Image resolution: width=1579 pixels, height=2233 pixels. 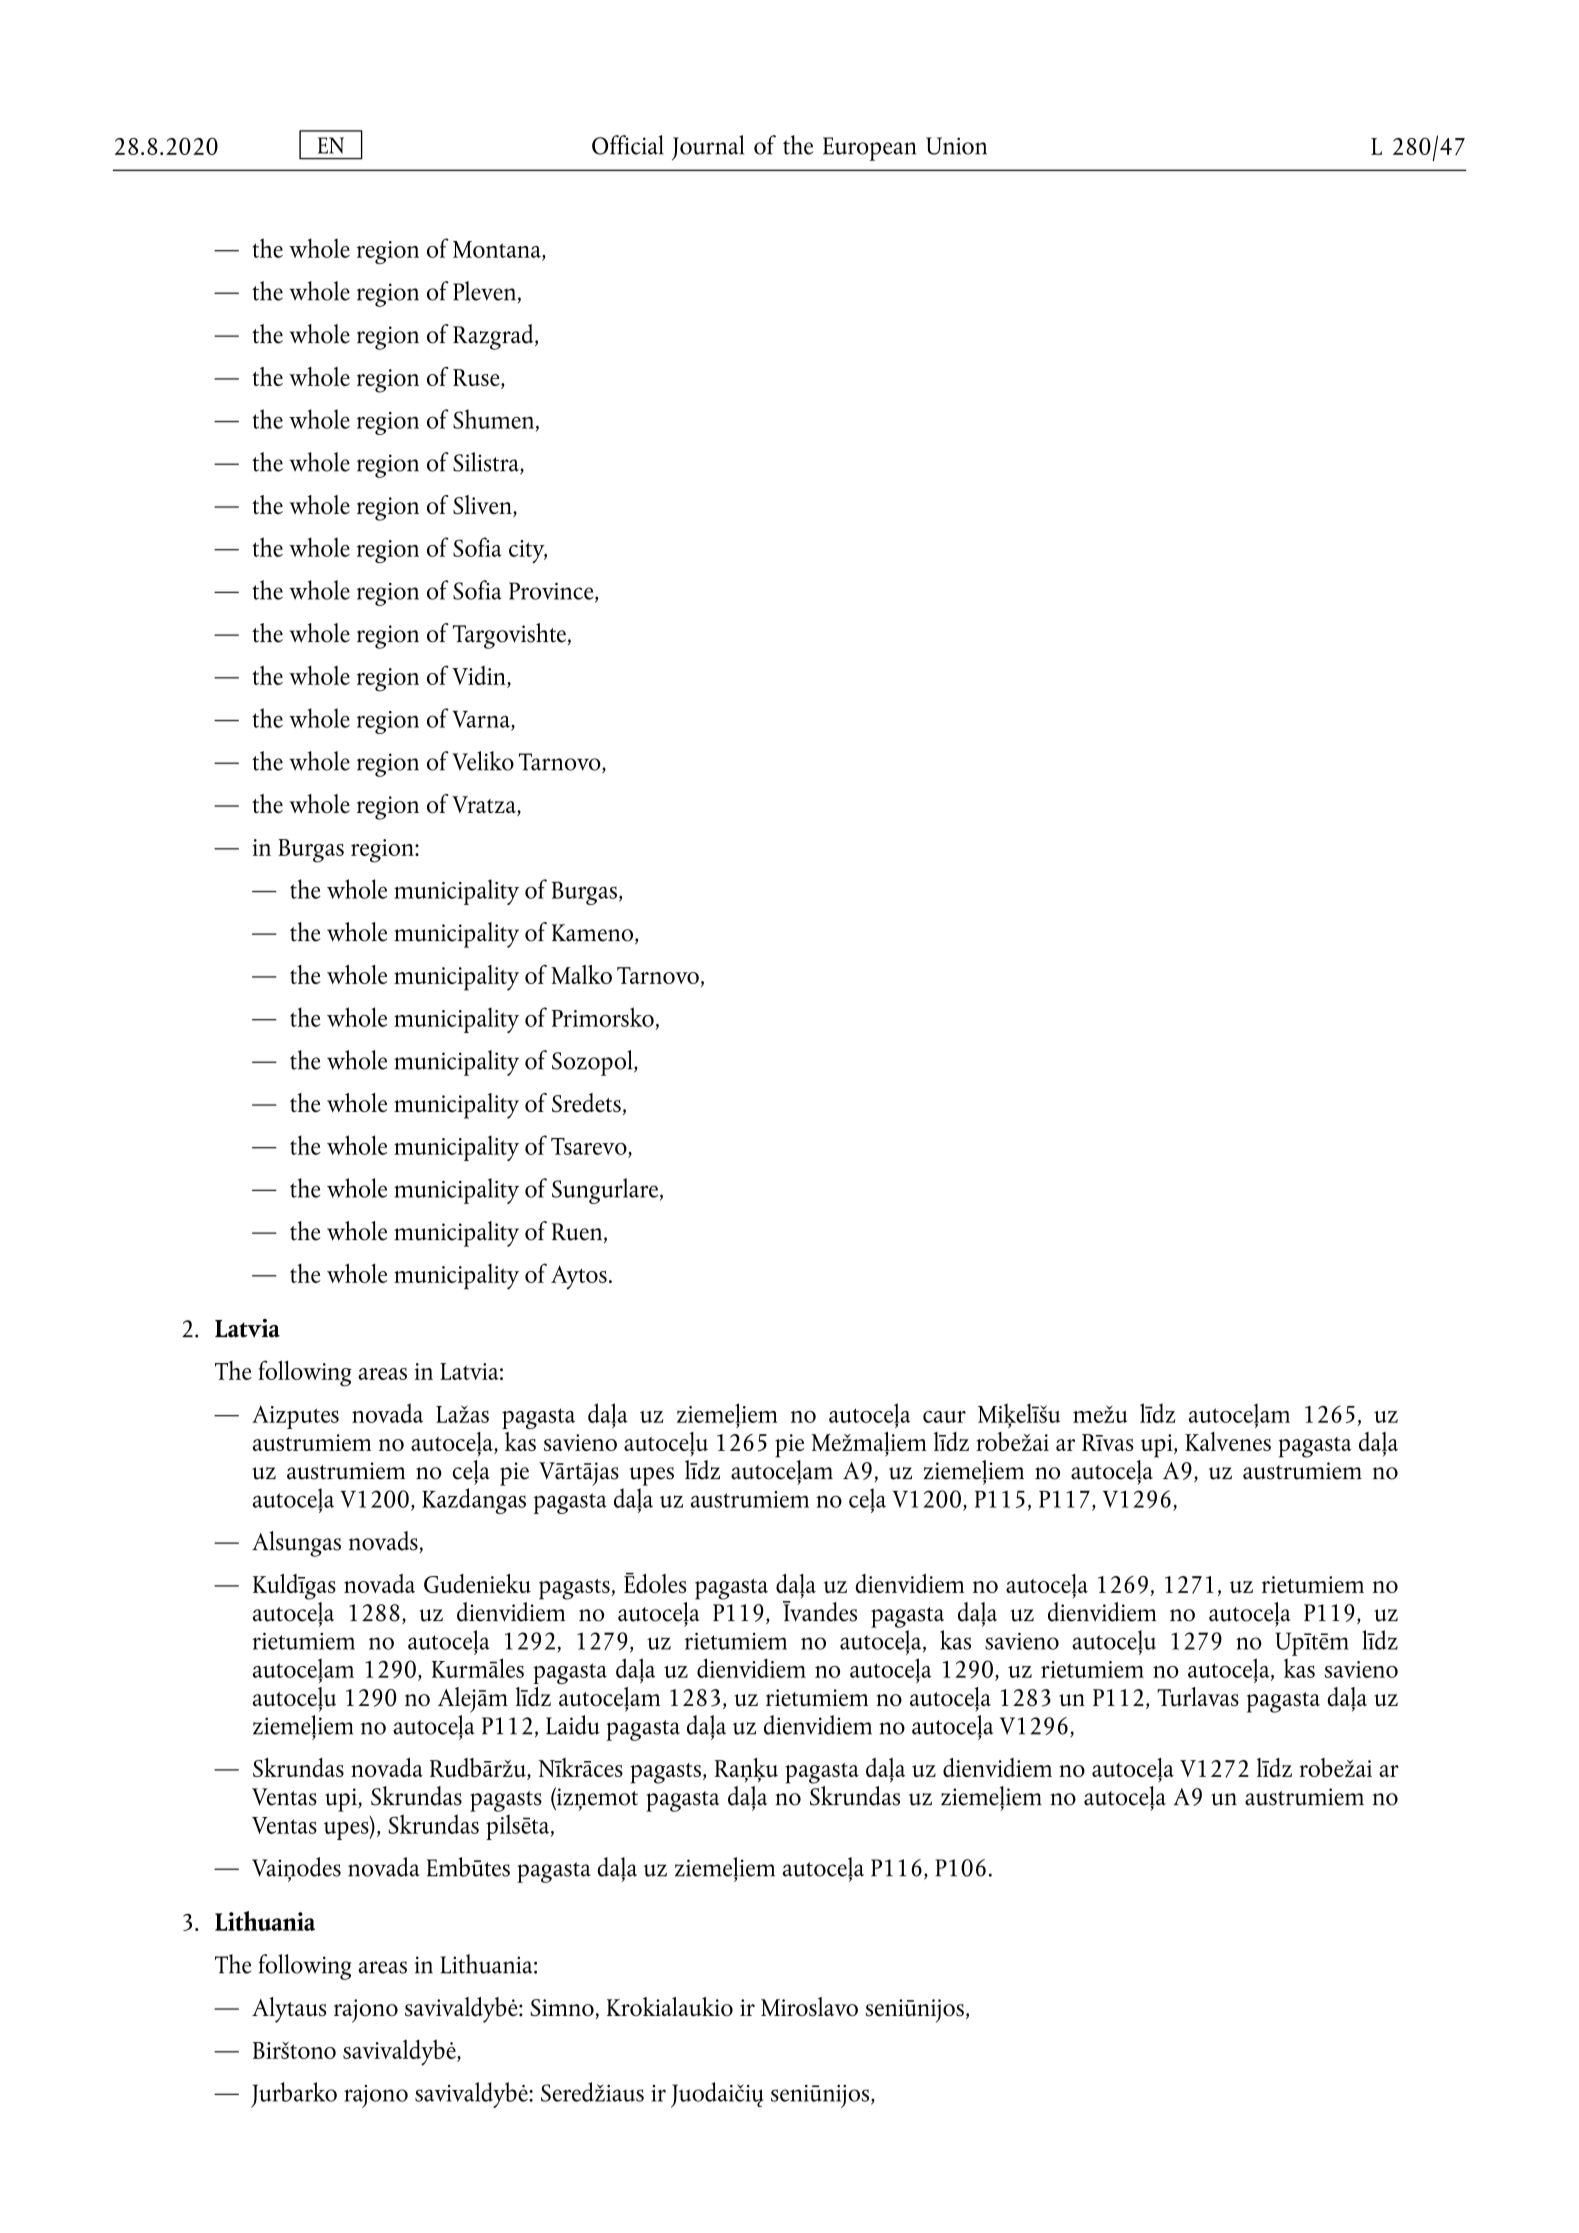 I want to click on Journal, so click(x=708, y=148).
